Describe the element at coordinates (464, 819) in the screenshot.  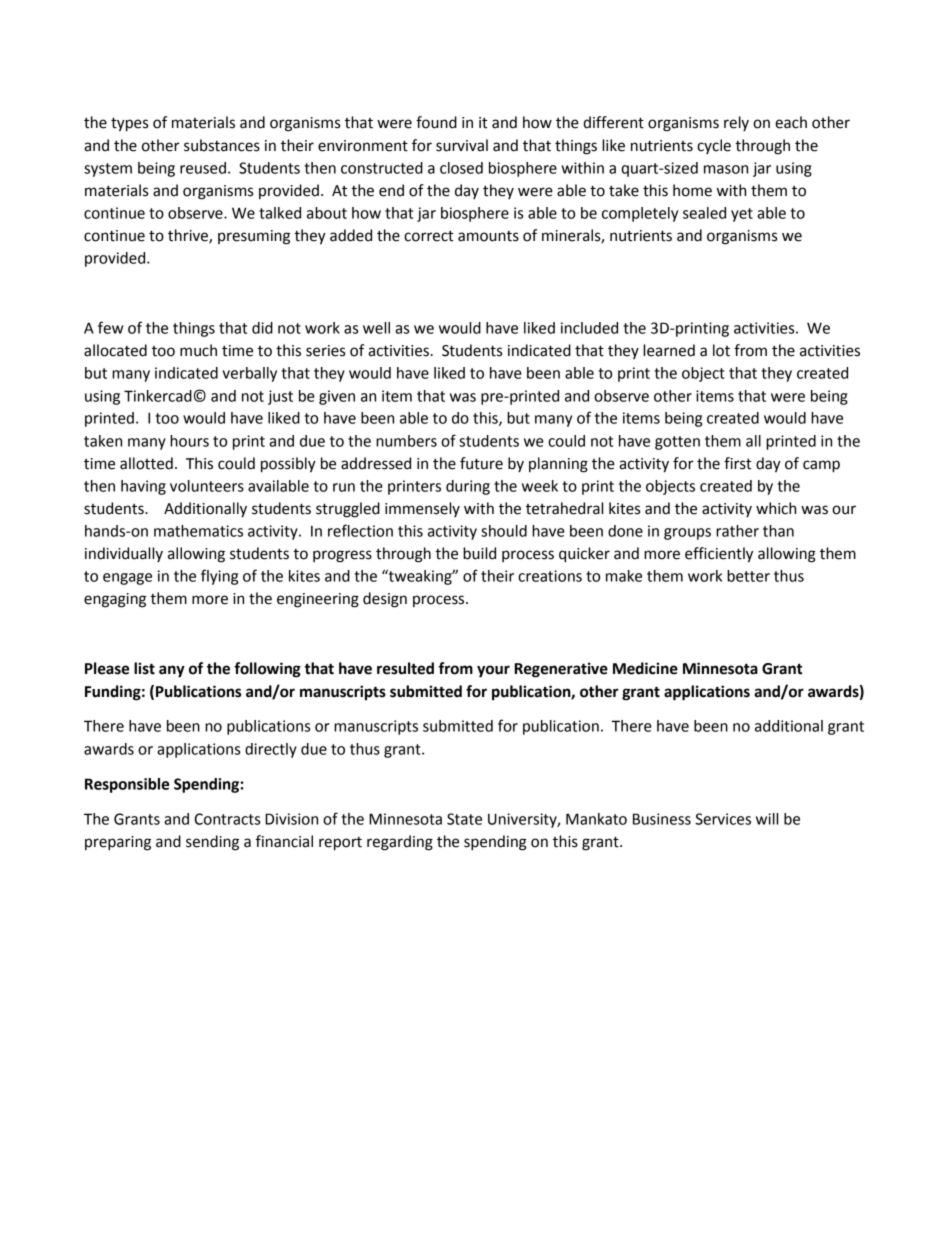
I see `State` at that location.
